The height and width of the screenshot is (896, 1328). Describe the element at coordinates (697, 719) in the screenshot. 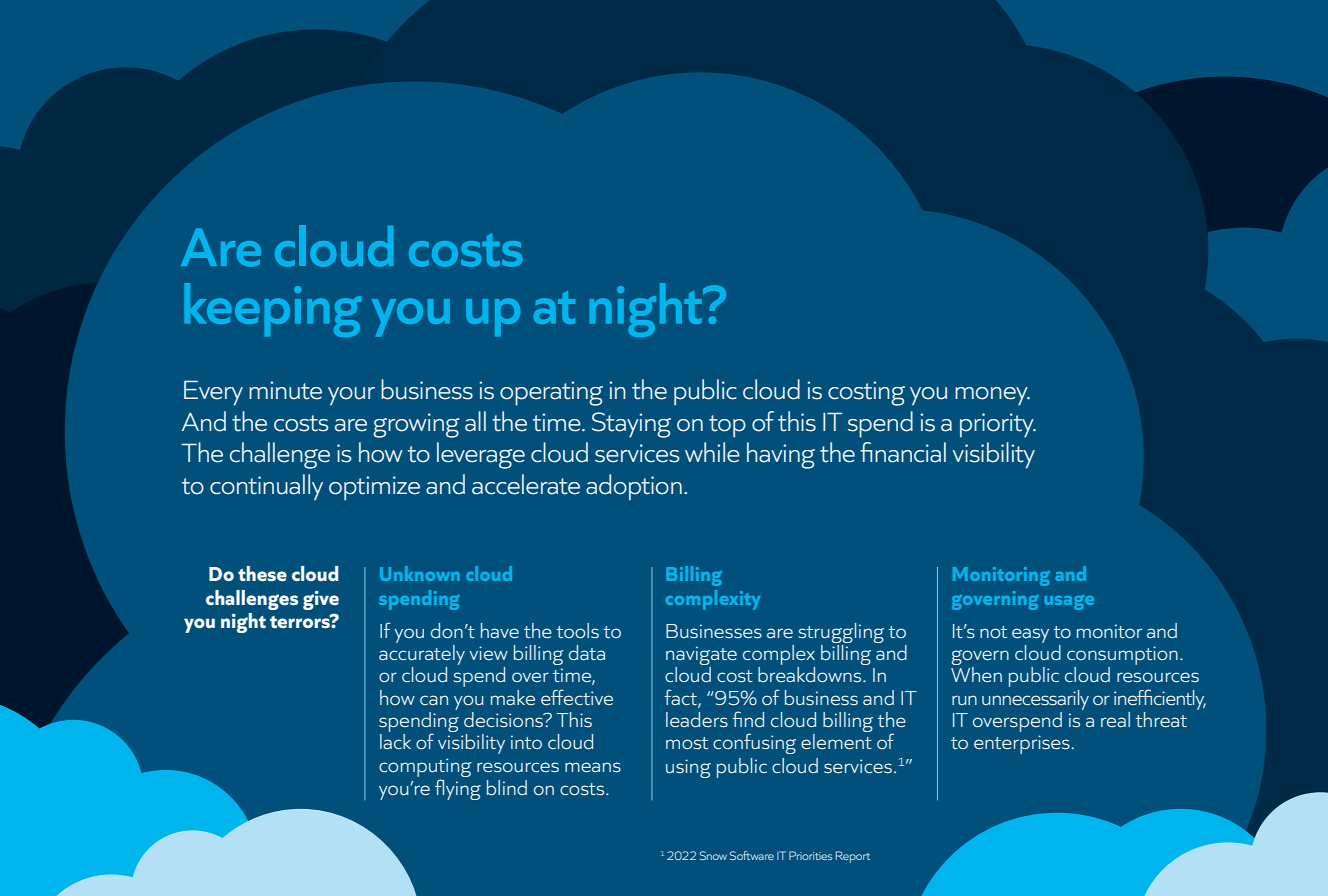

I see `leaders` at that location.
